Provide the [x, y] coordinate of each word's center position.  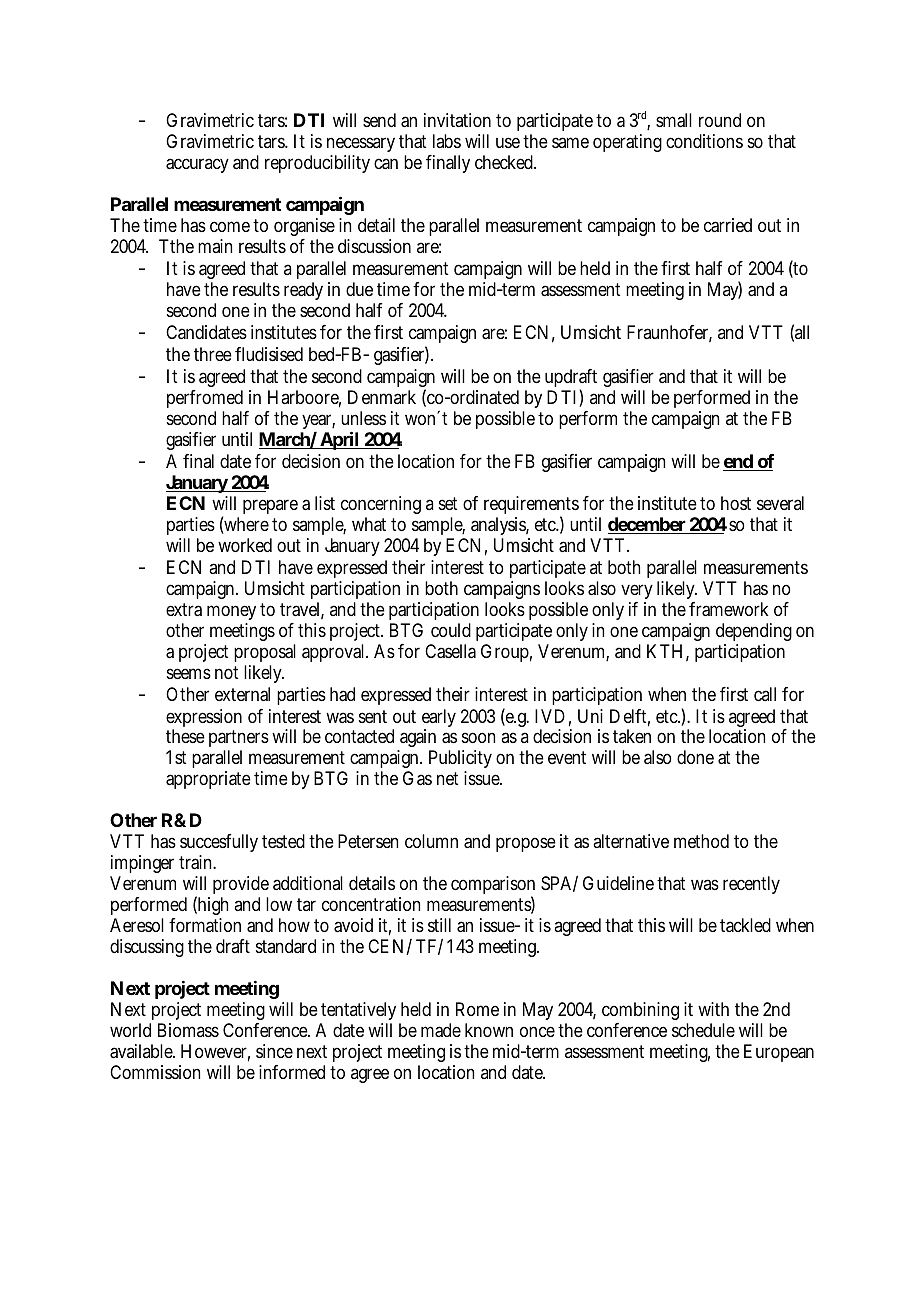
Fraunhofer [669, 333]
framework [729, 609]
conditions [704, 141]
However [215, 1052]
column [431, 841]
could [451, 630]
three [213, 354]
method [701, 841]
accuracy [197, 165]
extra [184, 610]
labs [447, 141]
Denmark [382, 397]
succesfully [219, 845]
